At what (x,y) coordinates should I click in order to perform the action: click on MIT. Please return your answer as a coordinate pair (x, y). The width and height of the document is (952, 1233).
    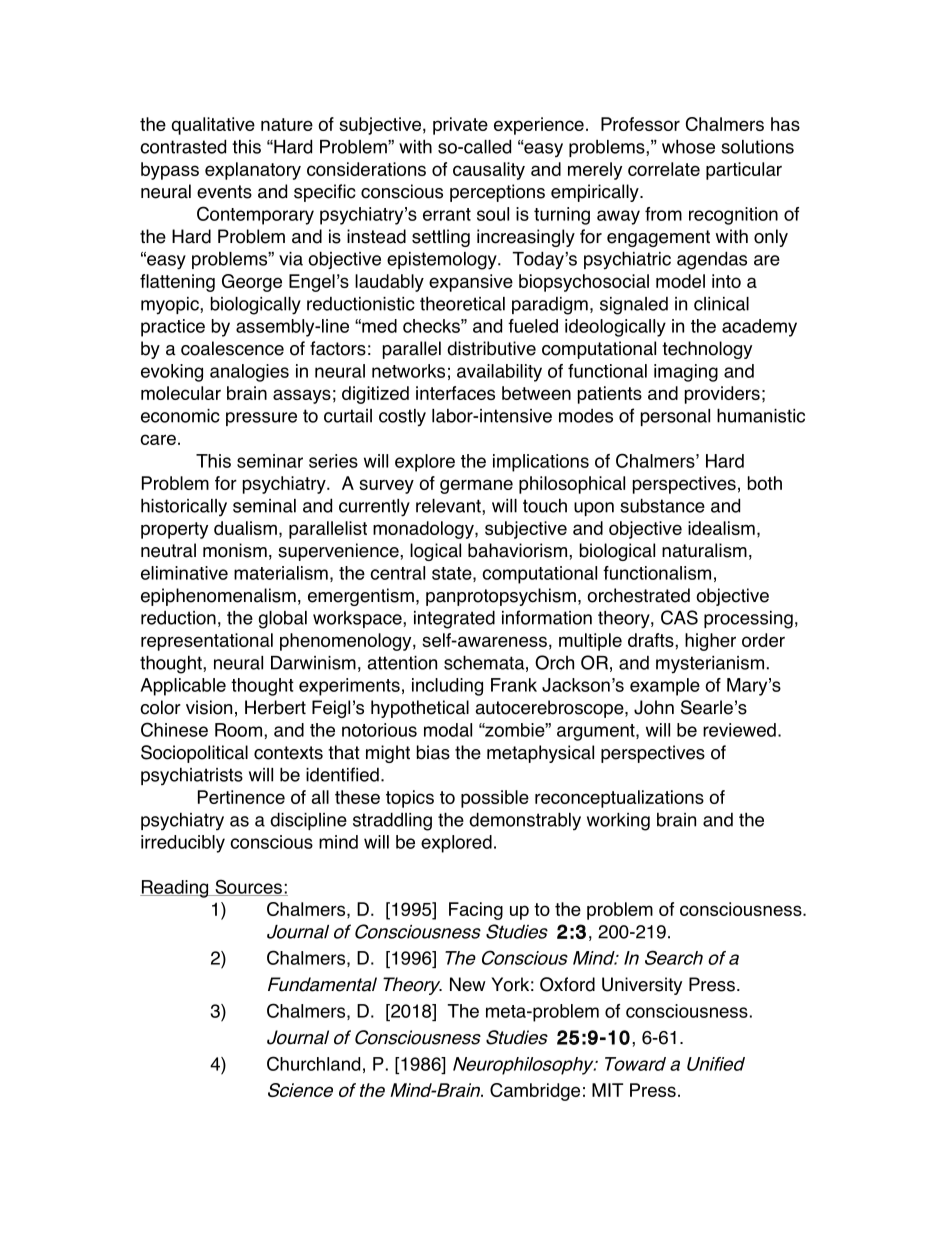
    Looking at the image, I should click on (607, 1090).
